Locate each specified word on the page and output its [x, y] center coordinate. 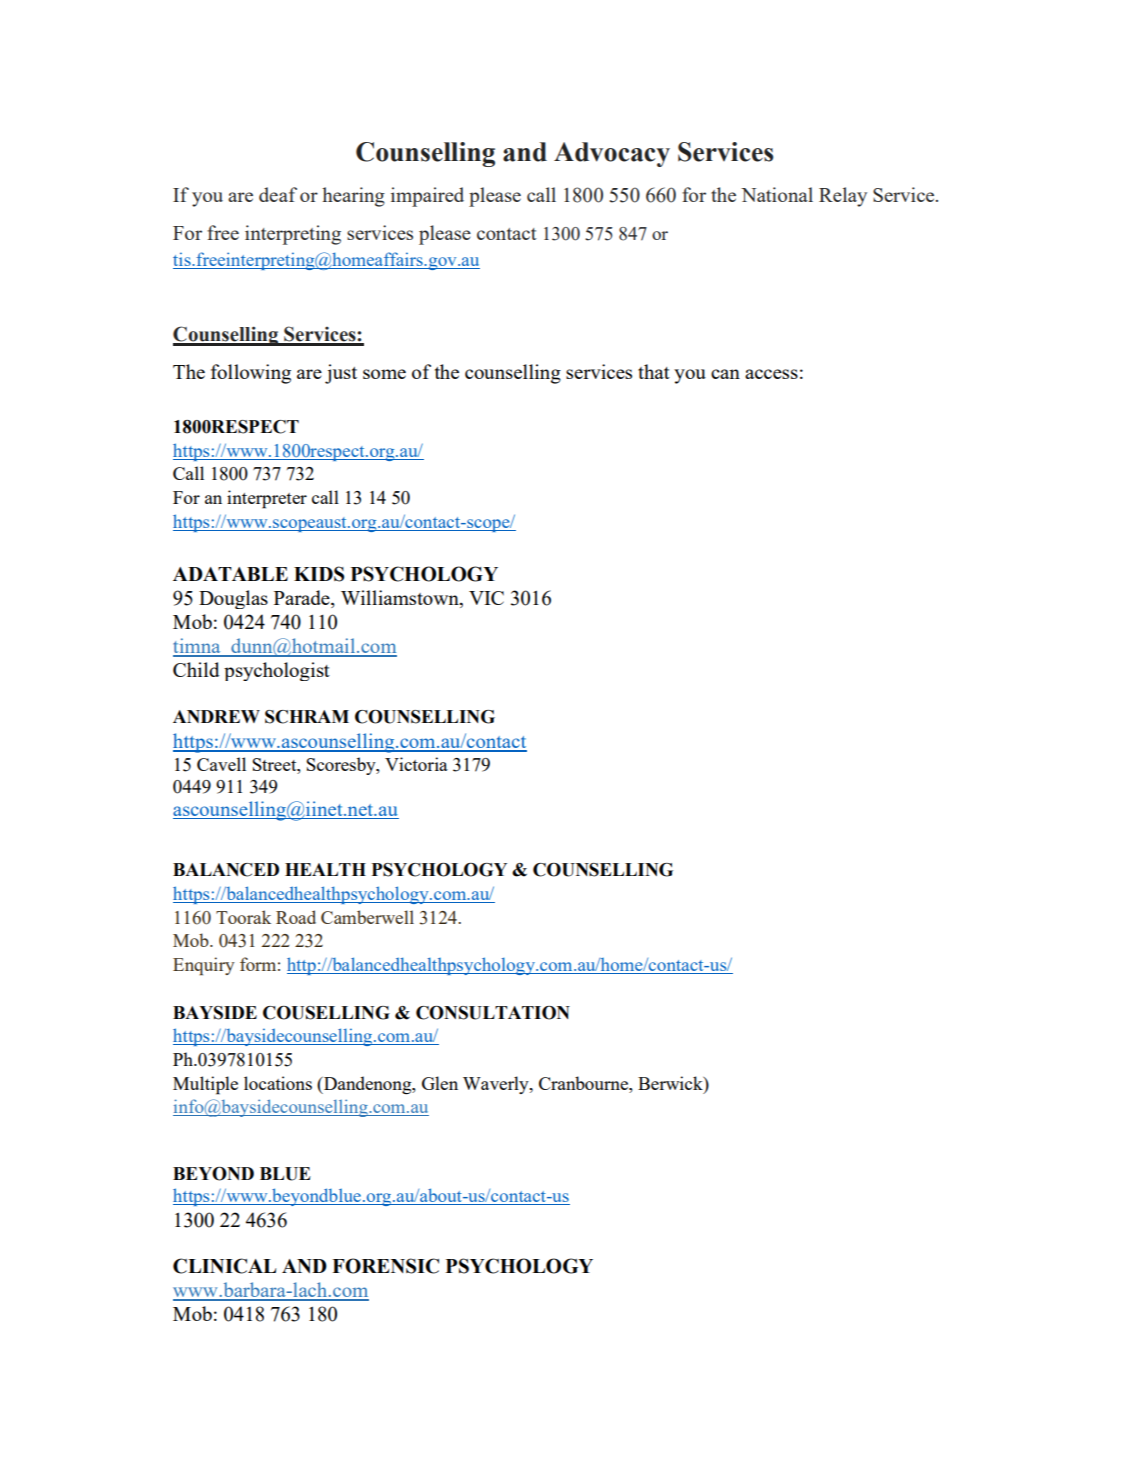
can [725, 374]
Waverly [497, 1085]
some [384, 374]
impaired [427, 197]
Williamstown [401, 597]
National [777, 194]
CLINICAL [224, 1266]
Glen [440, 1083]
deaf [278, 194]
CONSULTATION [493, 1013]
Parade [303, 597]
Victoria [416, 764]
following [251, 374]
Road [296, 917]
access [771, 374]
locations [278, 1083]
